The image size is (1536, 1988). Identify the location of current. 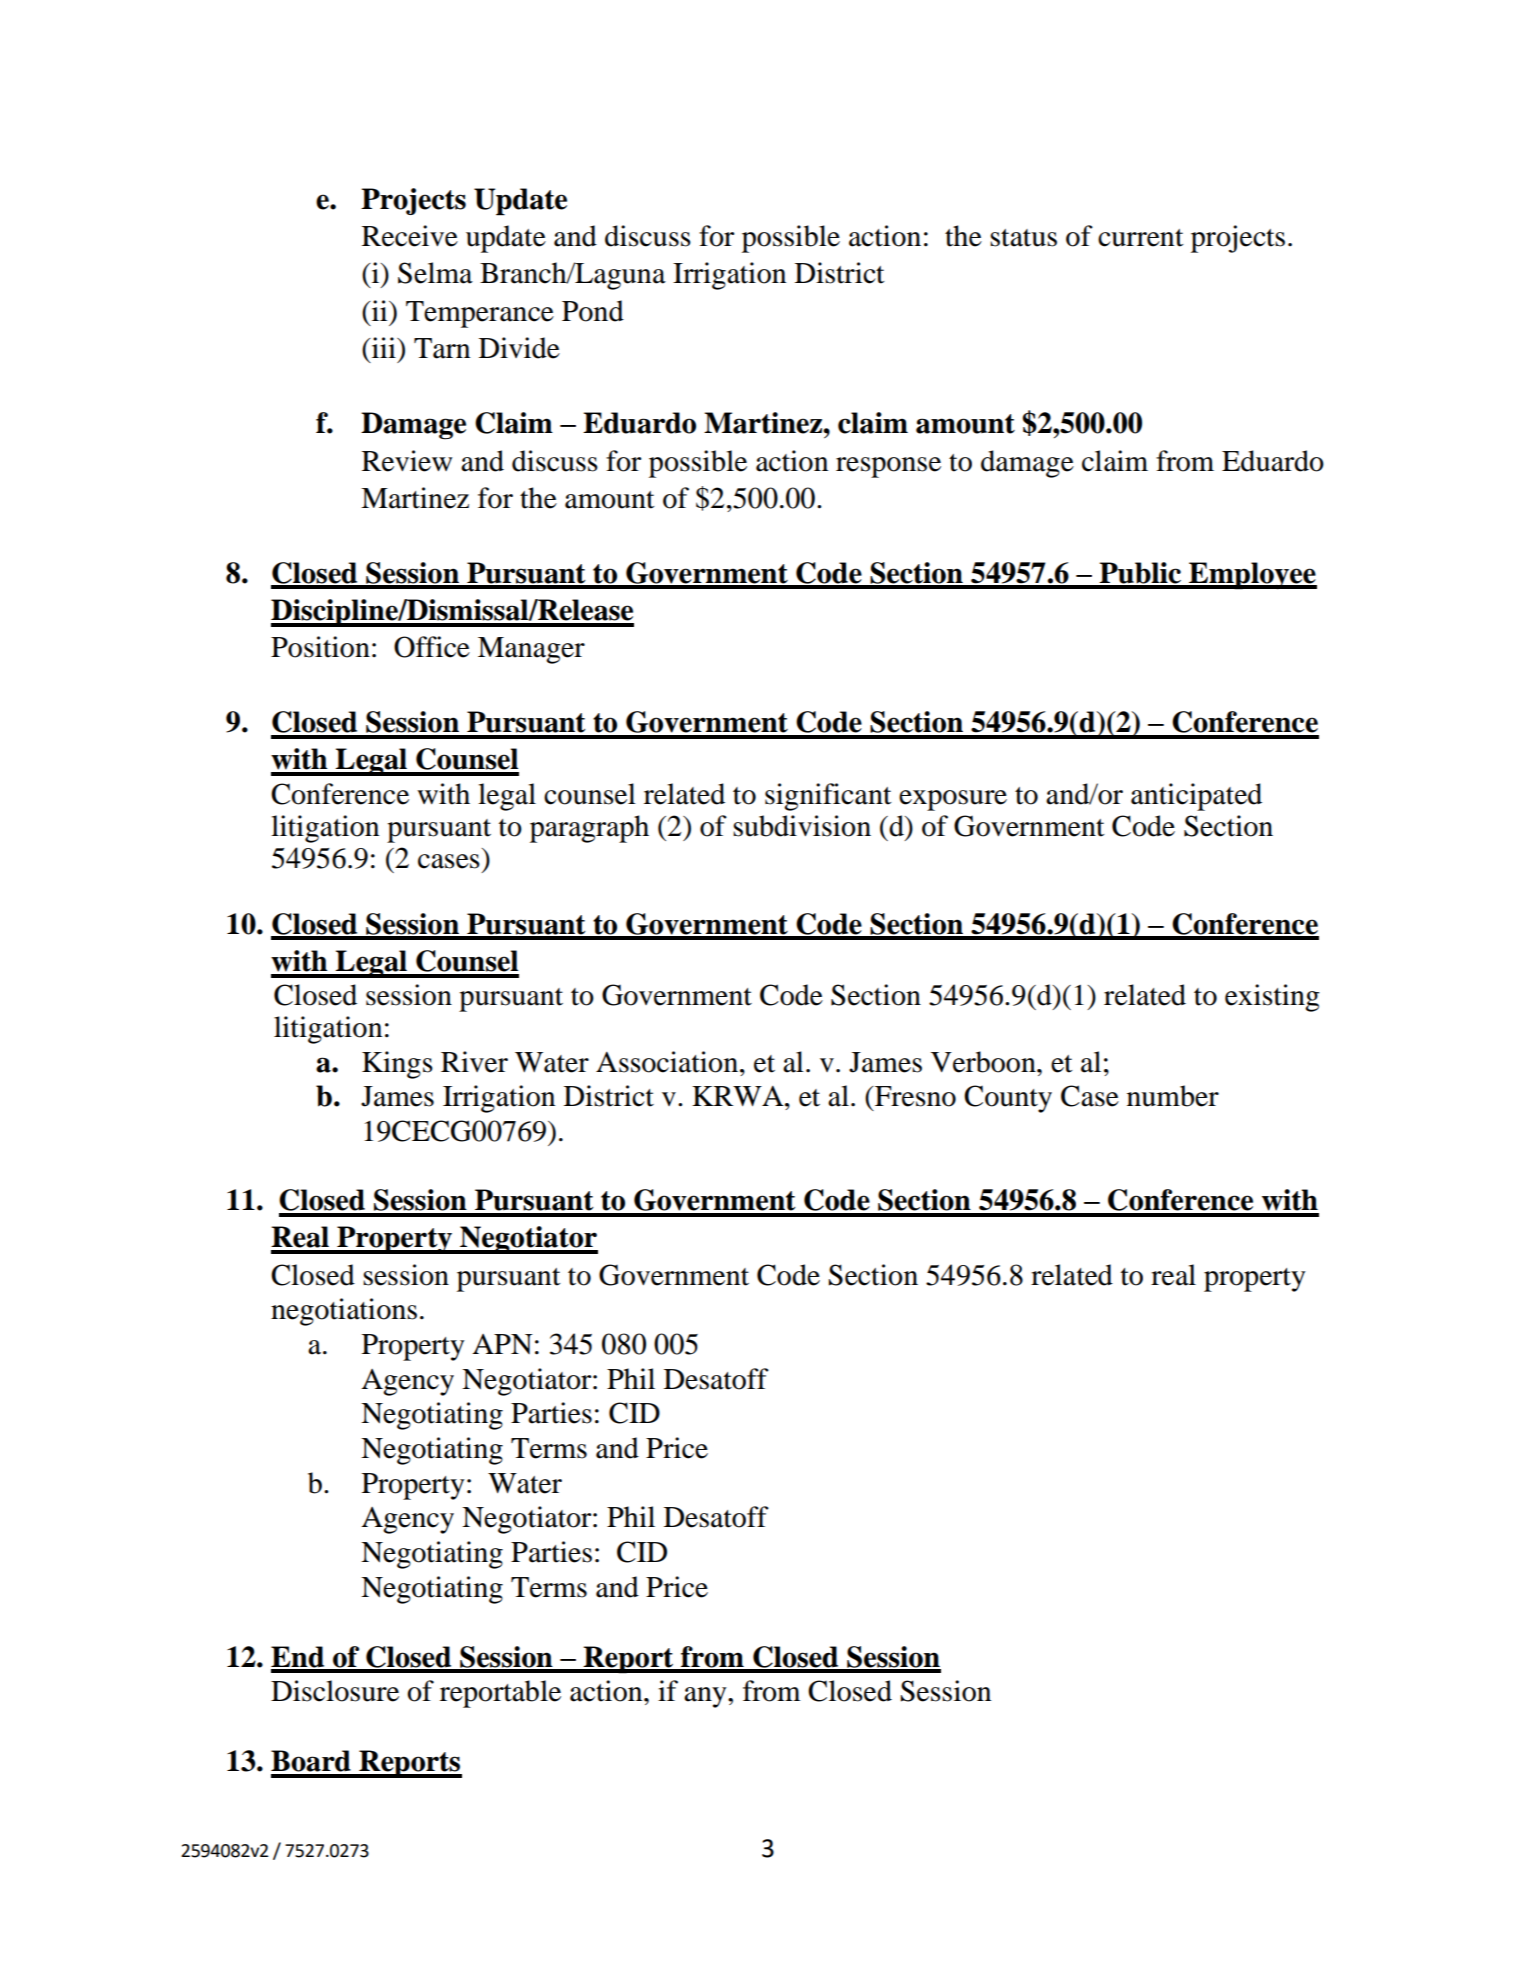
(1141, 238).
